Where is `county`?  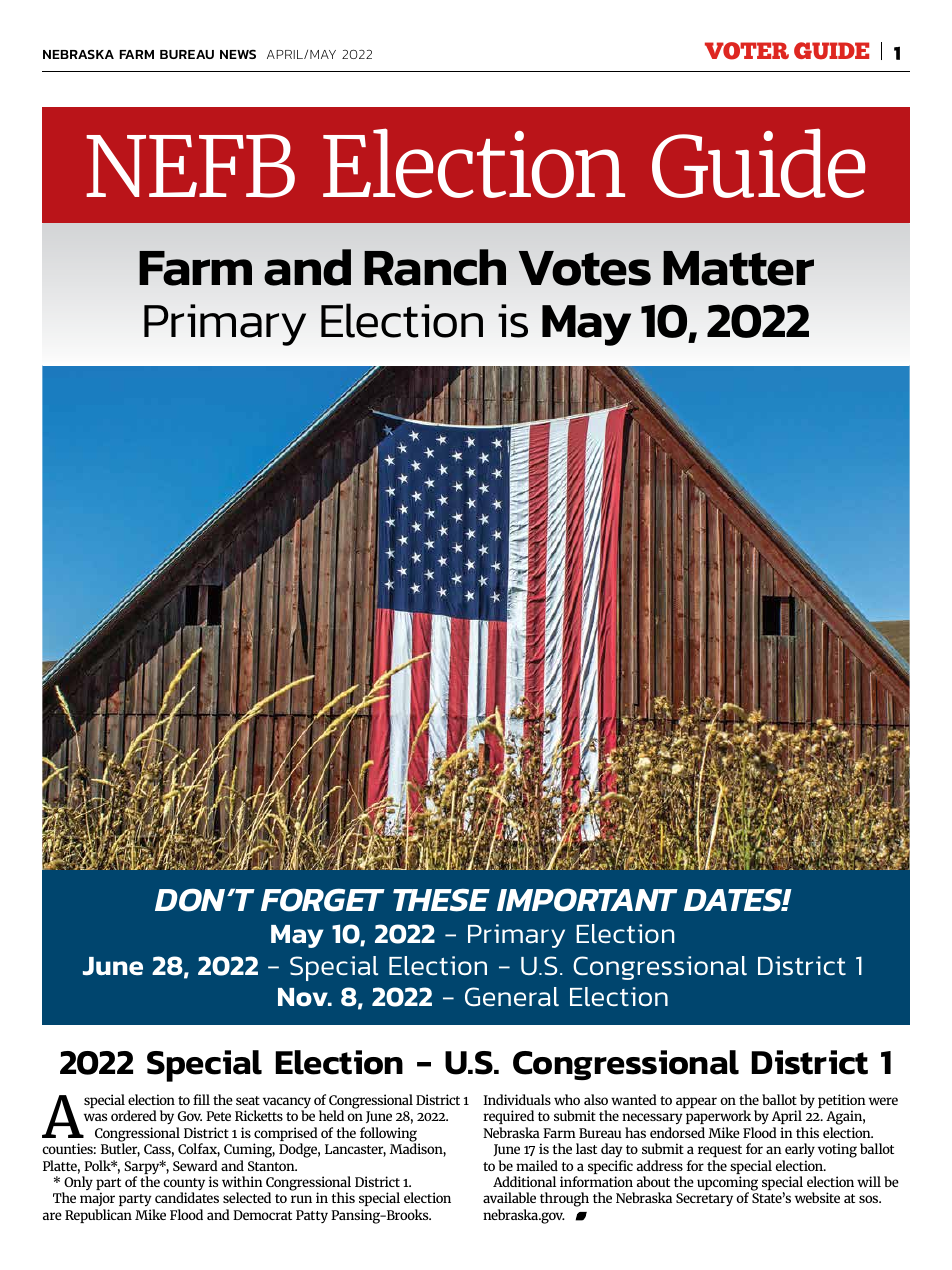 county is located at coordinates (184, 1185).
